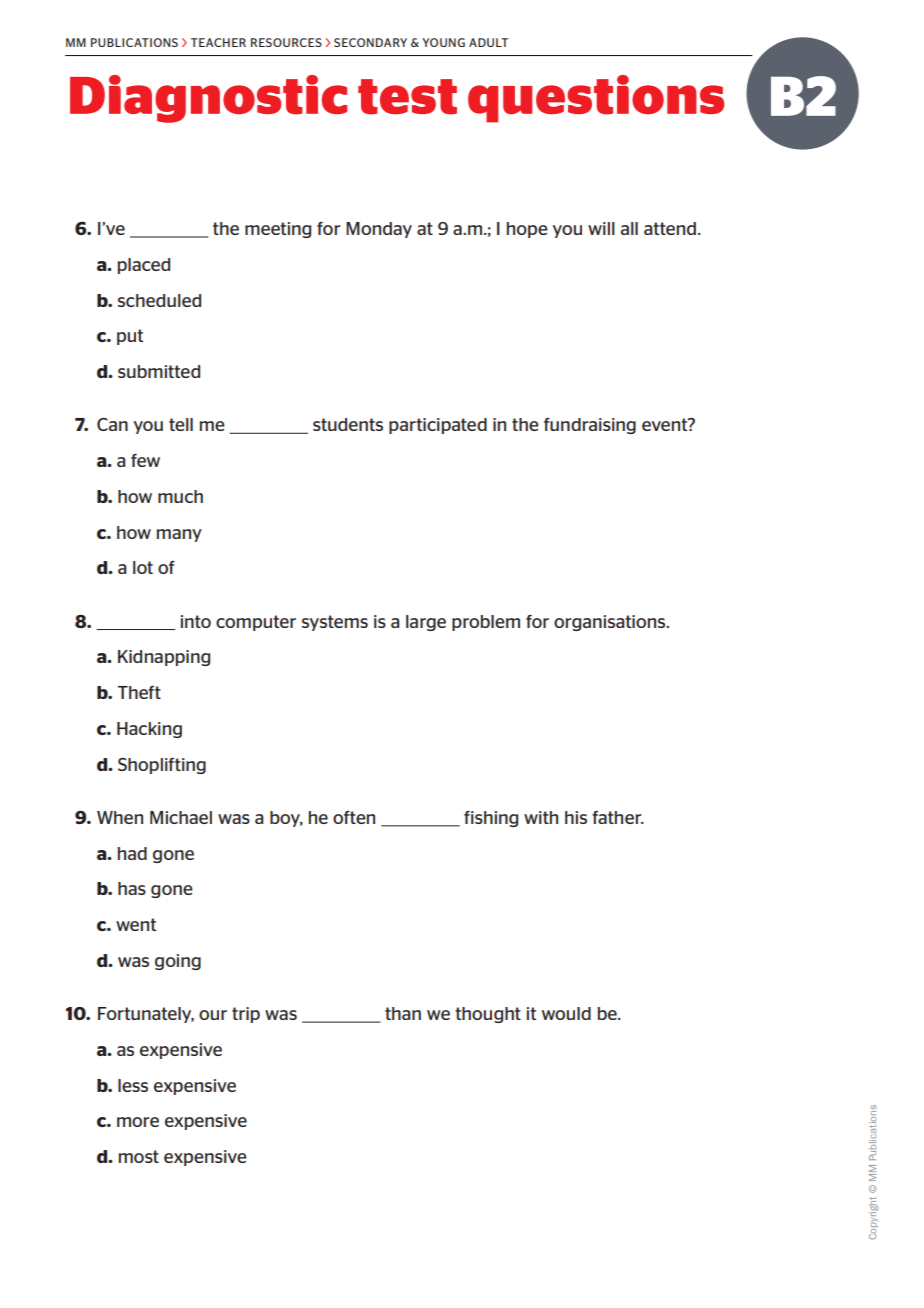 This screenshot has width=924, height=1308. Describe the element at coordinates (590, 426) in the screenshot. I see `fundraising` at that location.
